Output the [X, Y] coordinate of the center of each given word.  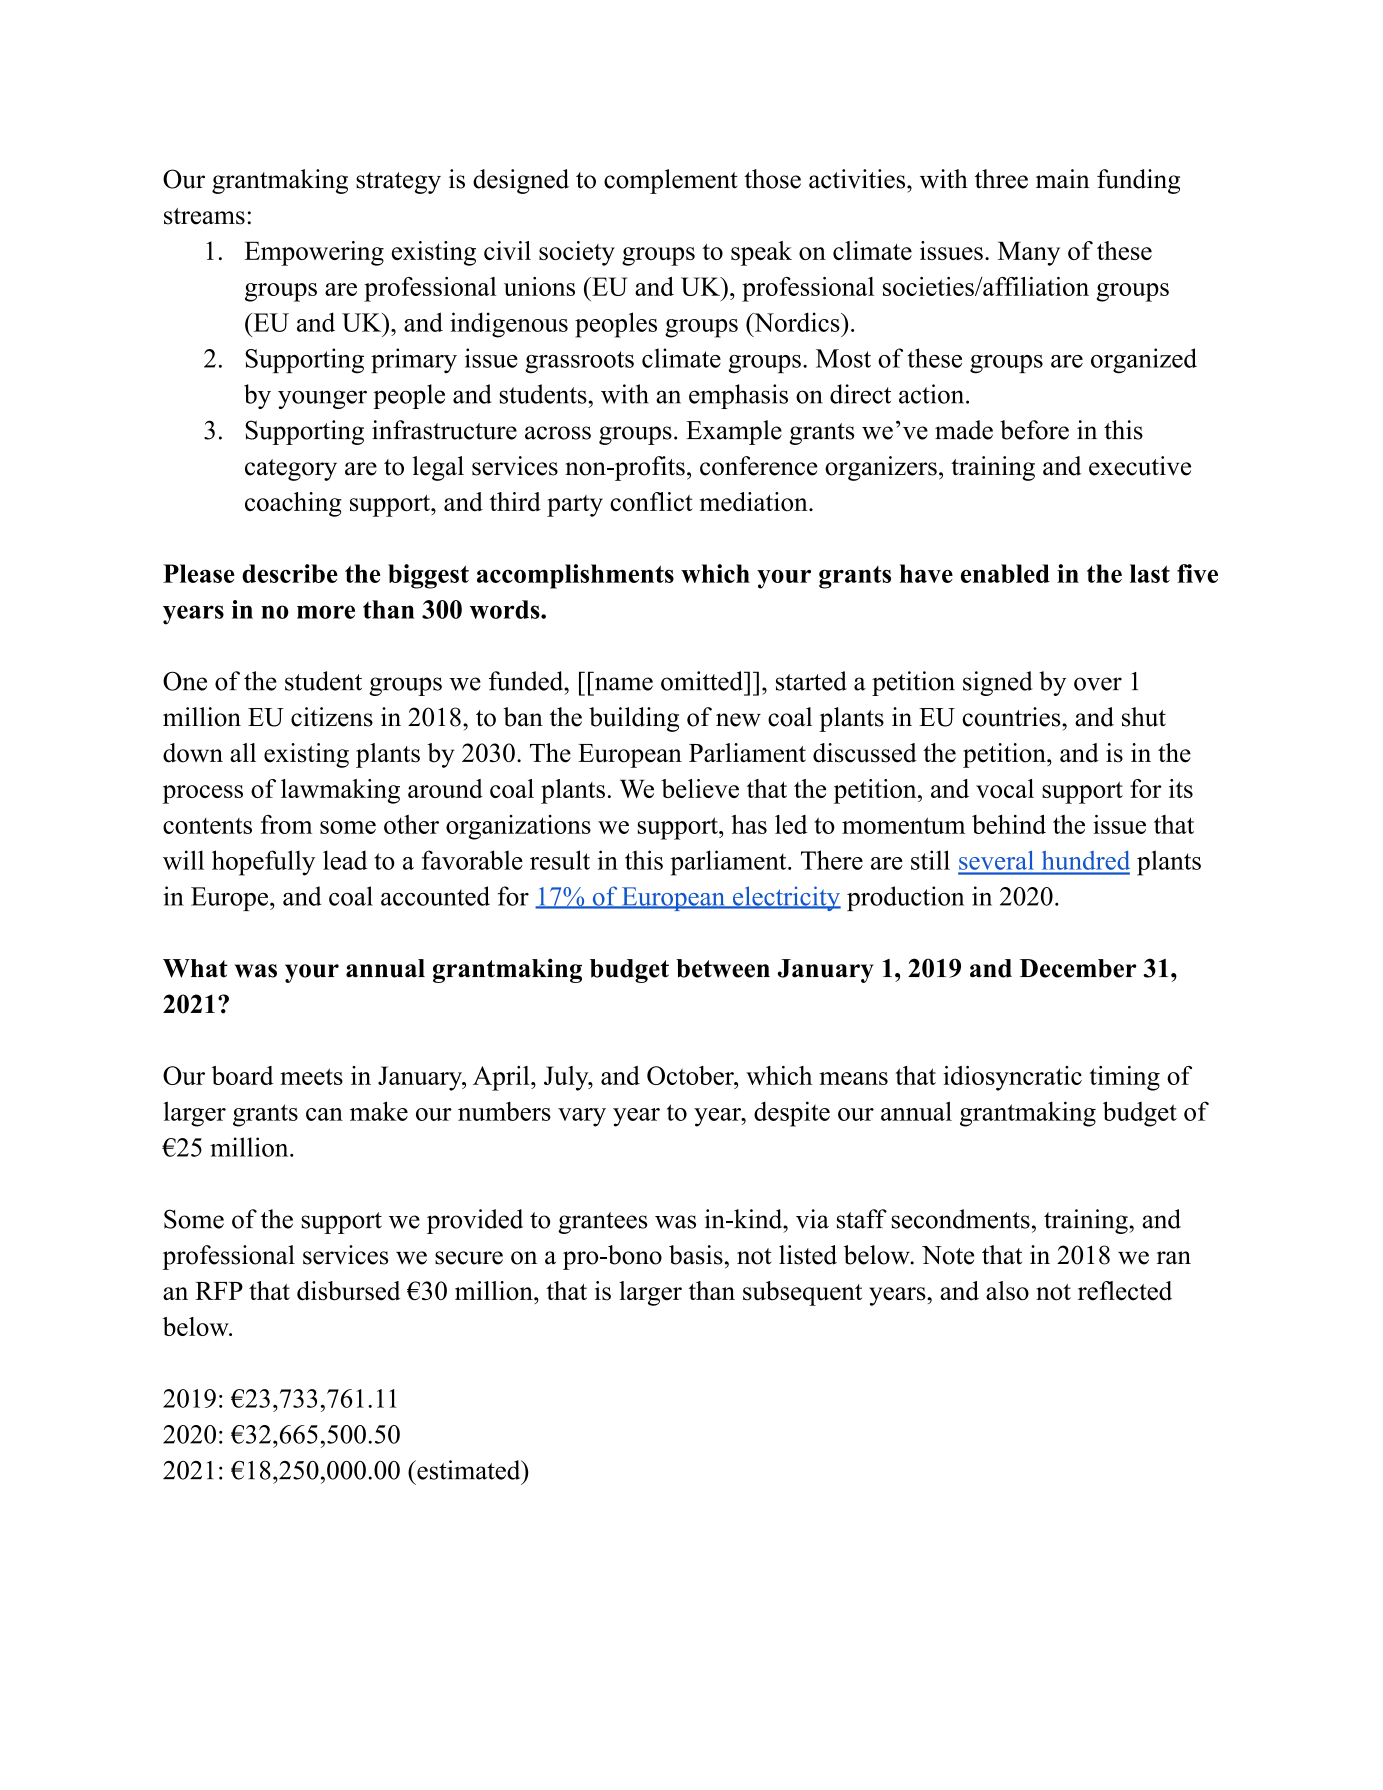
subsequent [802, 1293]
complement [671, 181]
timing [1124, 1078]
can [324, 1114]
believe [700, 788]
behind [1009, 824]
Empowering [314, 253]
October [691, 1075]
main [1063, 179]
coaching [293, 504]
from [286, 824]
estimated [469, 1470]
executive [1140, 466]
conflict [651, 502]
